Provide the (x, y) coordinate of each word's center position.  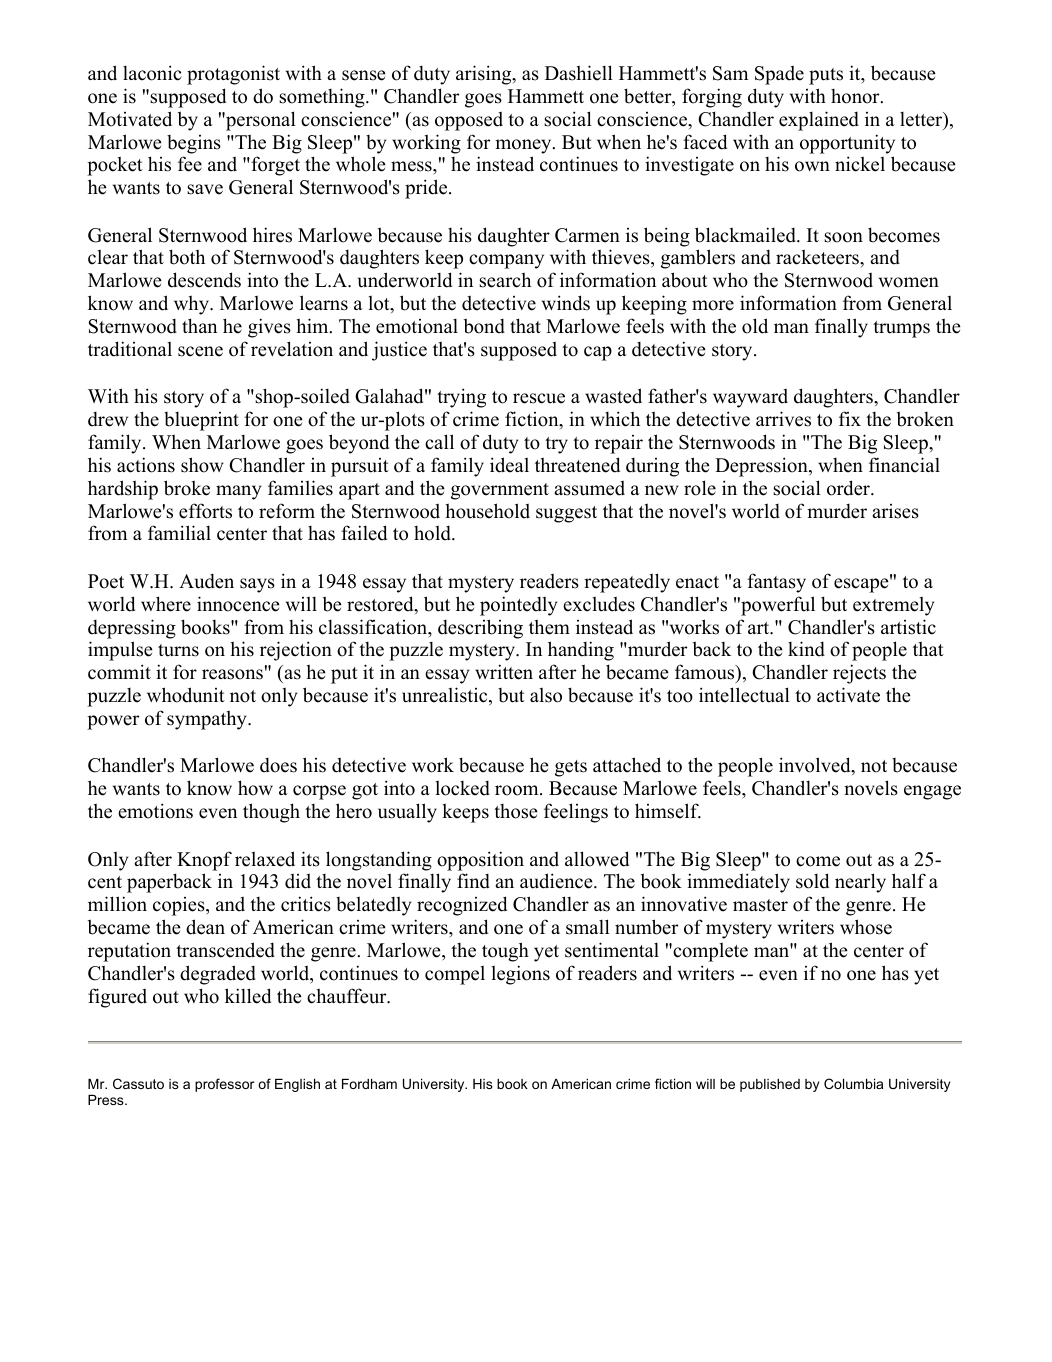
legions (520, 975)
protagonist (233, 75)
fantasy (776, 583)
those (516, 811)
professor (225, 1085)
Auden (206, 581)
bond (484, 326)
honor (856, 96)
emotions (155, 811)
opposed (469, 121)
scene (200, 351)
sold (812, 881)
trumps (901, 329)
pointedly (518, 606)
